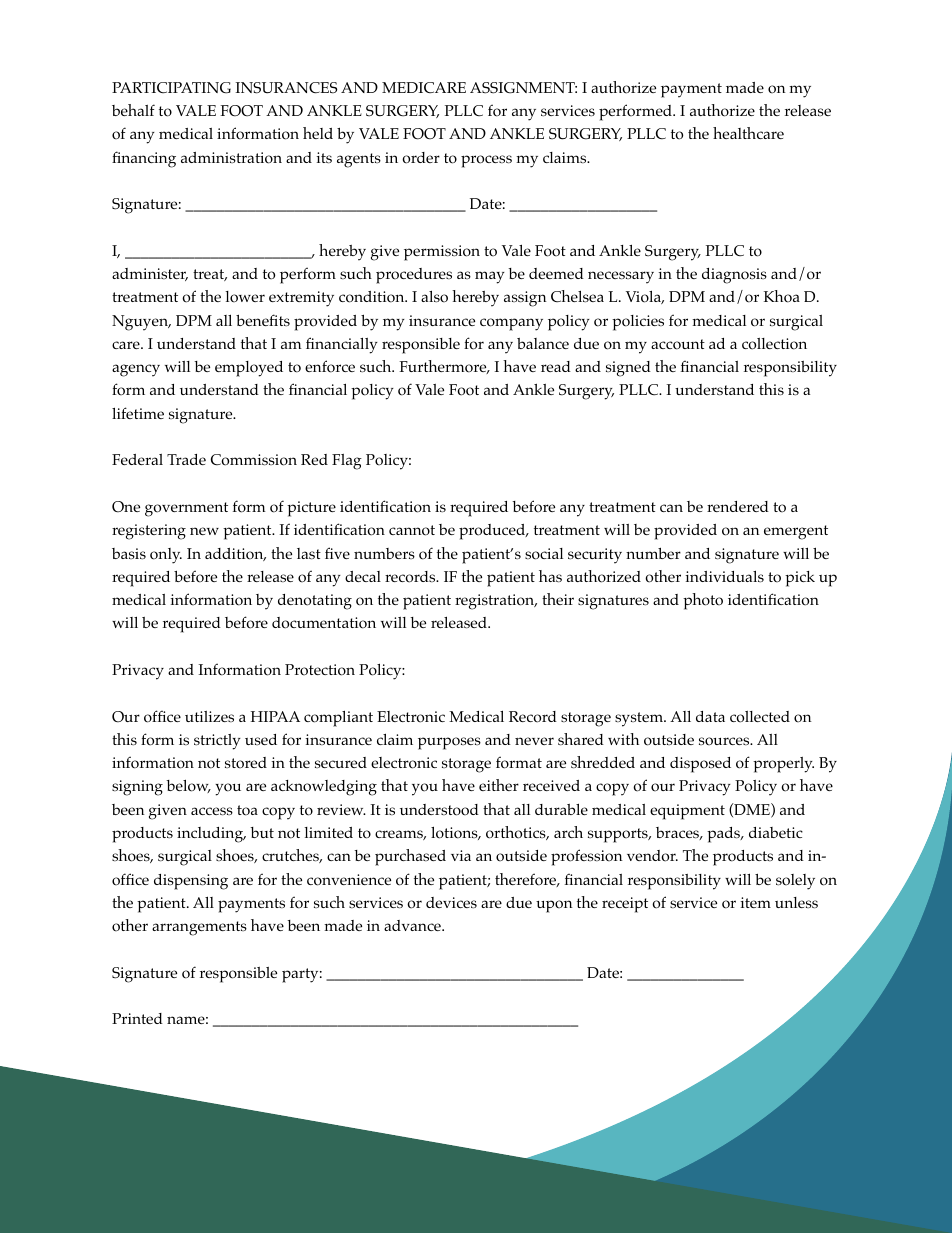 The height and width of the image is (1233, 952). I want to click on advance, so click(413, 925).
